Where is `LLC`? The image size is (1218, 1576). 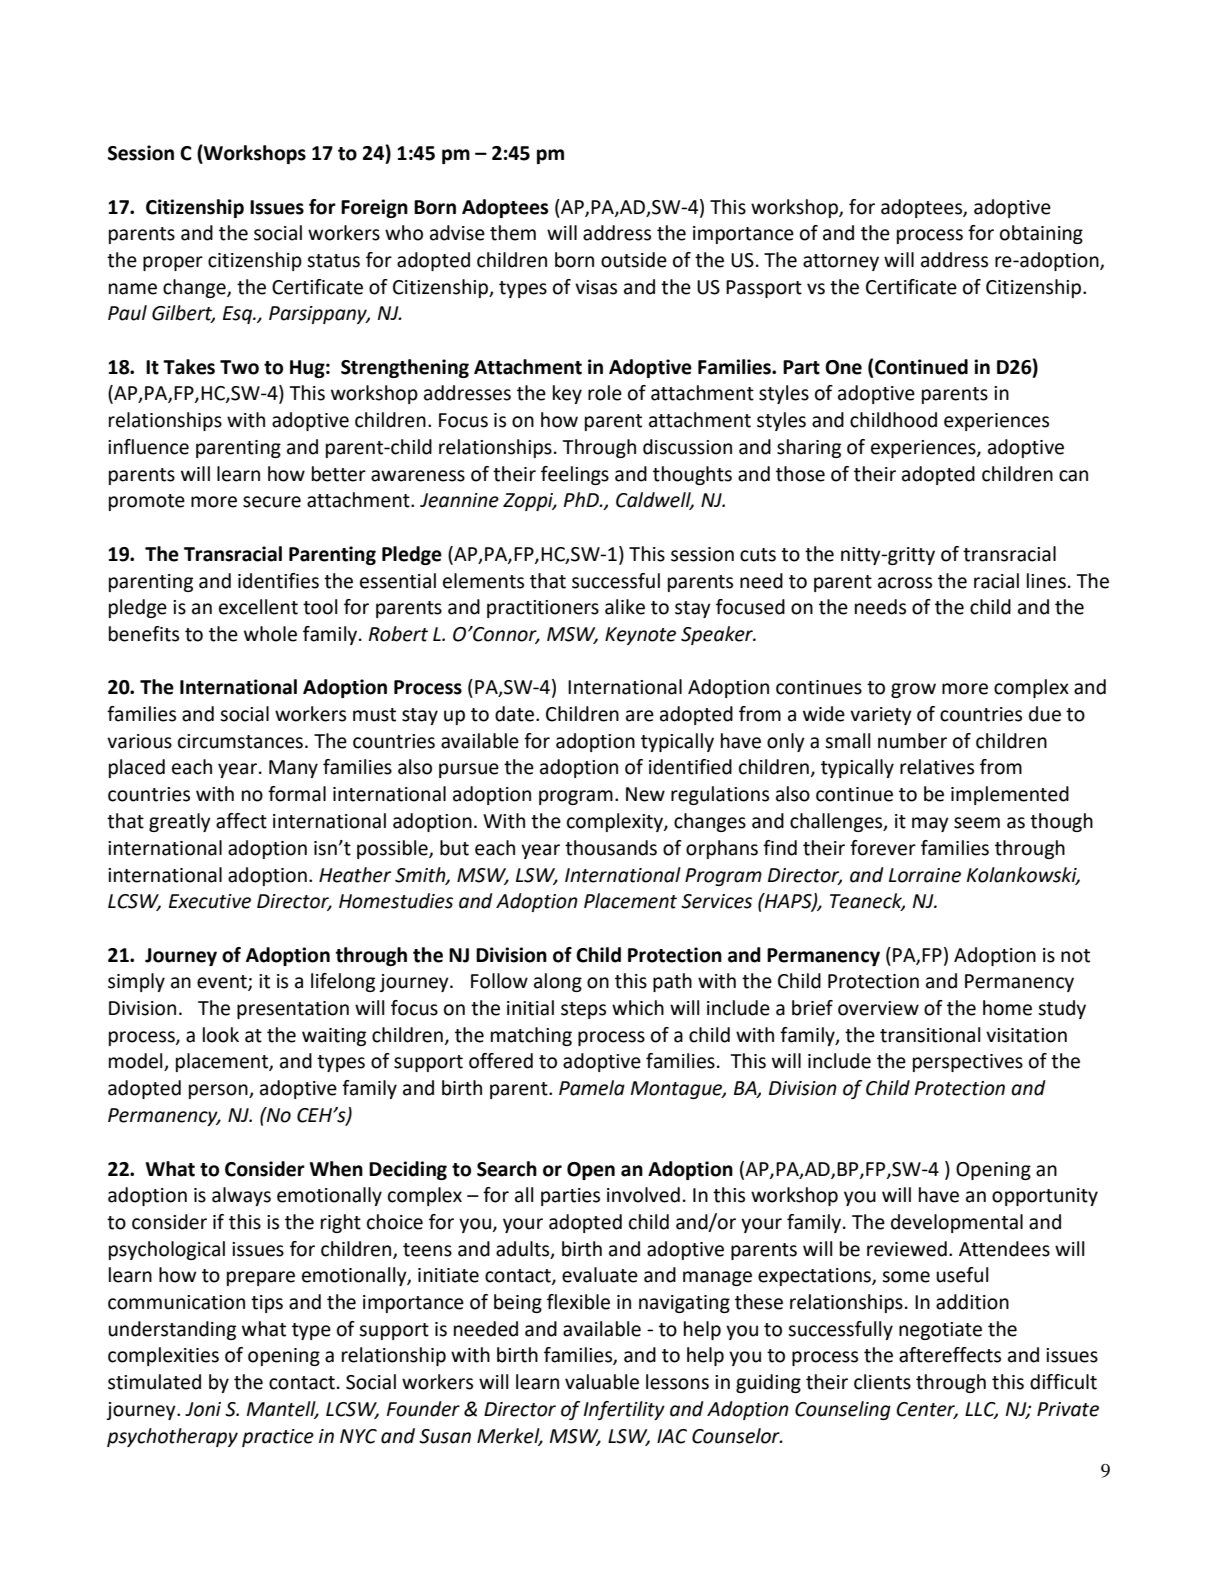
LLC is located at coordinates (981, 1410).
